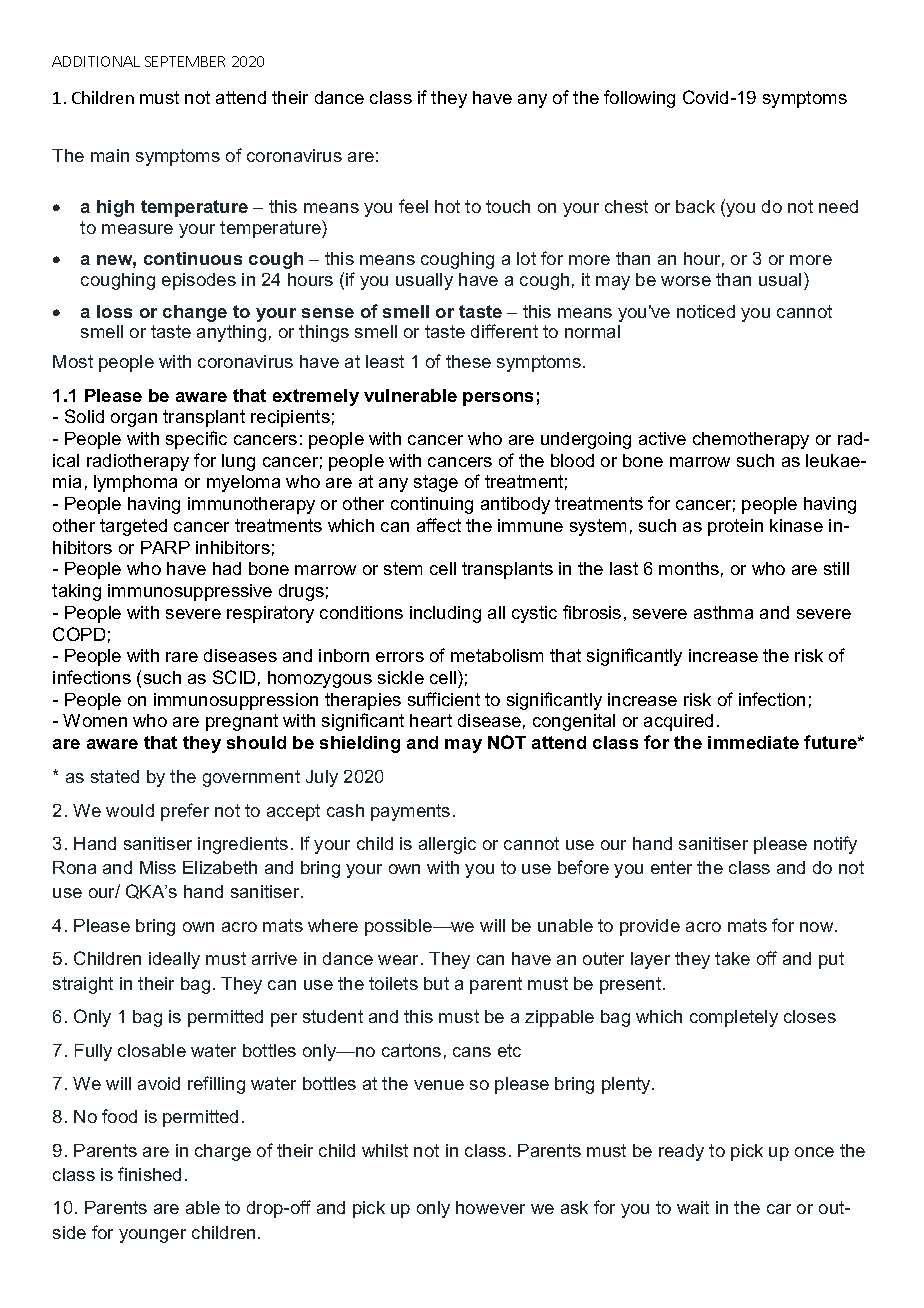  What do you see at coordinates (639, 99) in the screenshot?
I see `following` at bounding box center [639, 99].
